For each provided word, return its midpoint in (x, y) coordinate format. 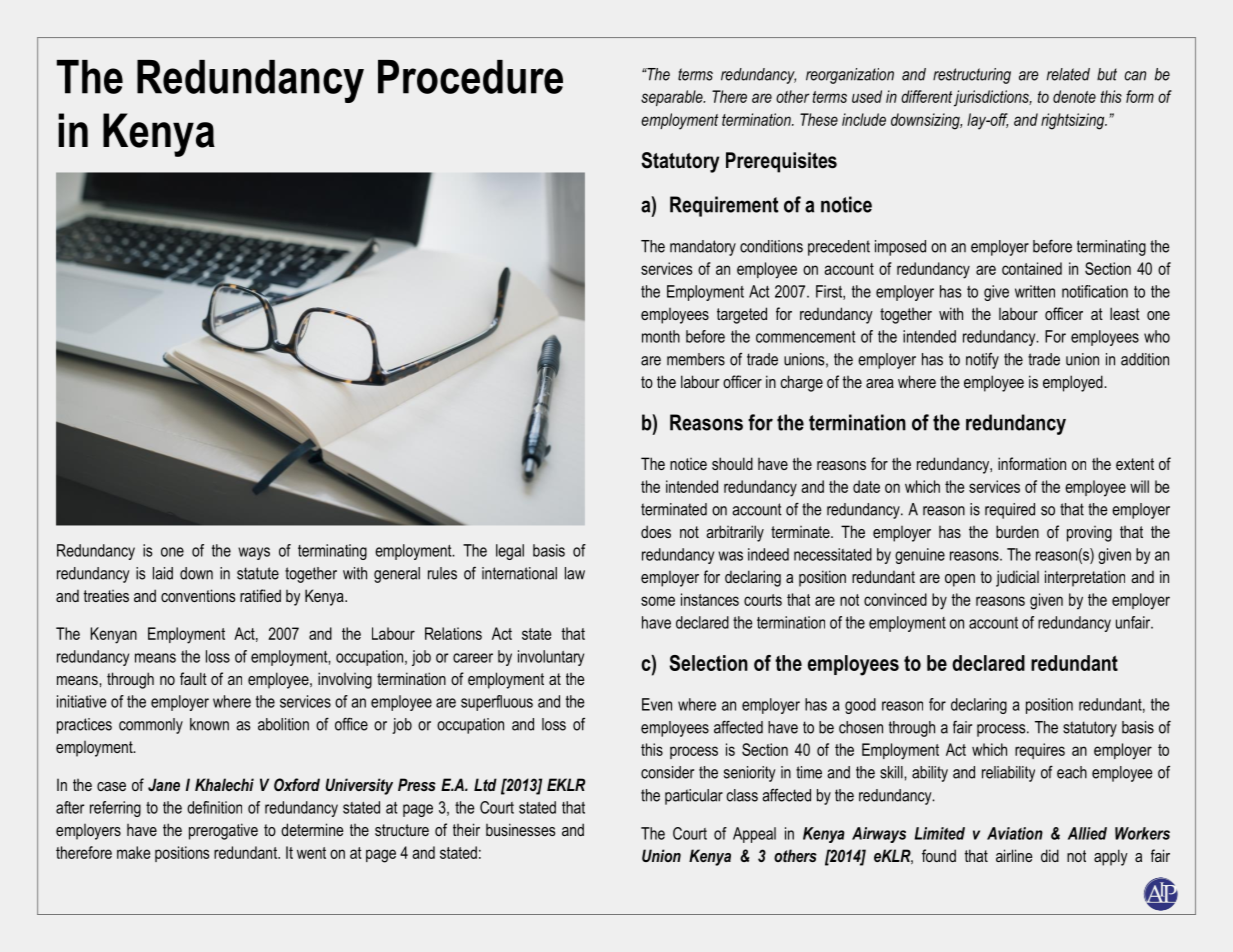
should (732, 463)
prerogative (223, 831)
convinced (895, 599)
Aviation (1015, 833)
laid (163, 573)
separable (673, 98)
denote (1074, 96)
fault (193, 678)
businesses (520, 829)
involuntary (551, 658)
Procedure (470, 77)
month (661, 336)
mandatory (703, 248)
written (1035, 291)
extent (1135, 464)
